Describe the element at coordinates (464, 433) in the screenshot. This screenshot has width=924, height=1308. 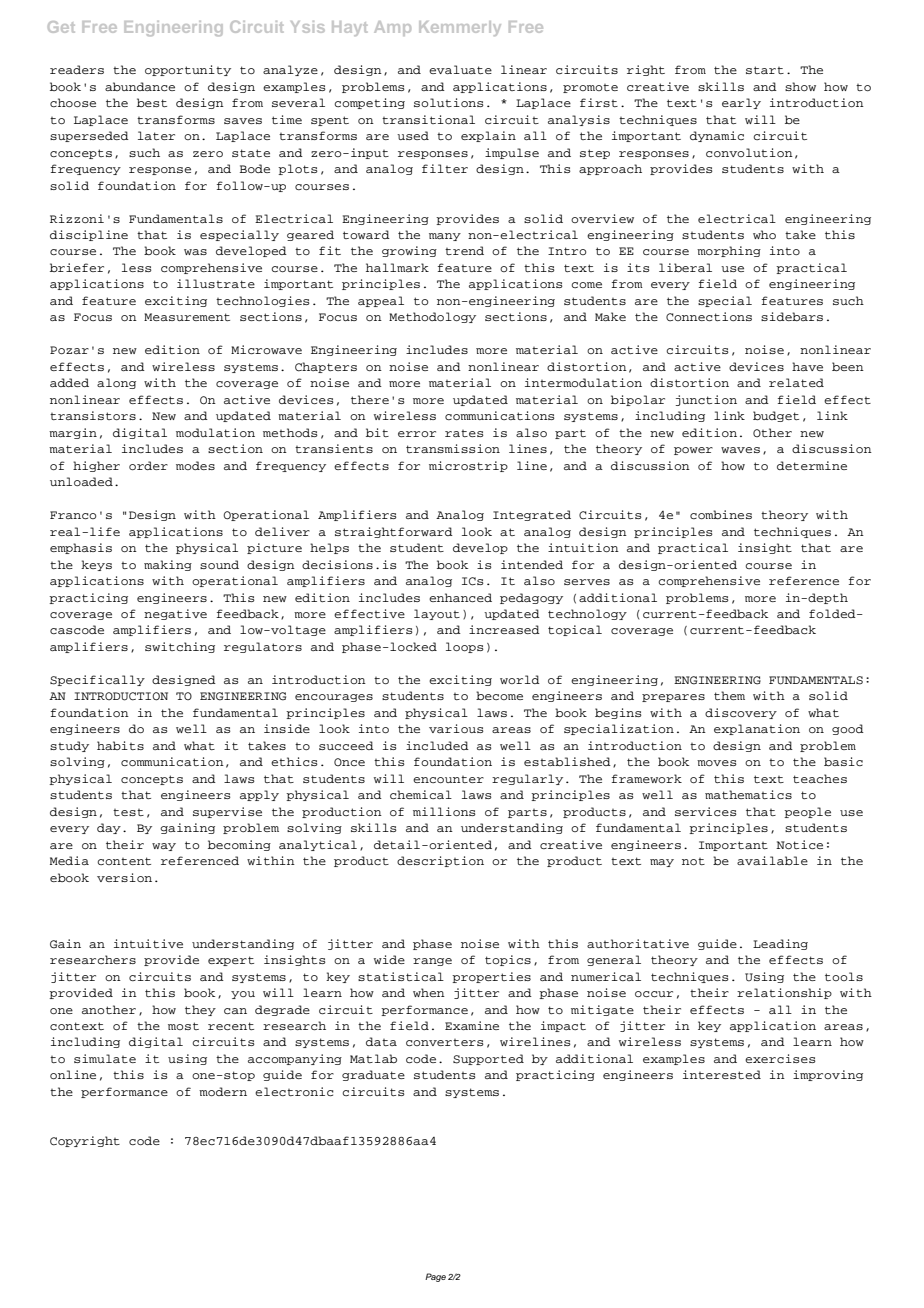
I see `rates` at that location.
